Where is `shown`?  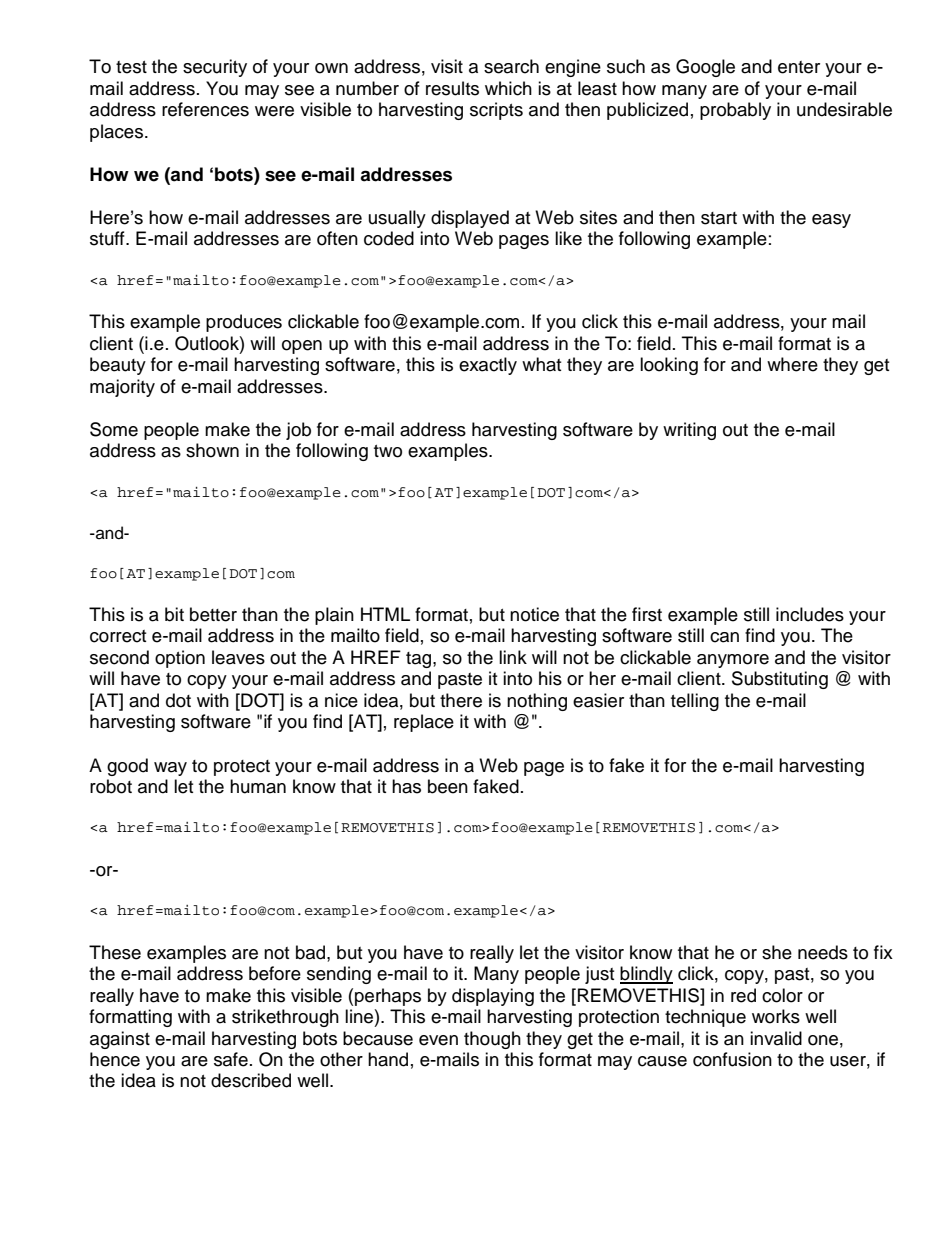 shown is located at coordinates (212, 450).
